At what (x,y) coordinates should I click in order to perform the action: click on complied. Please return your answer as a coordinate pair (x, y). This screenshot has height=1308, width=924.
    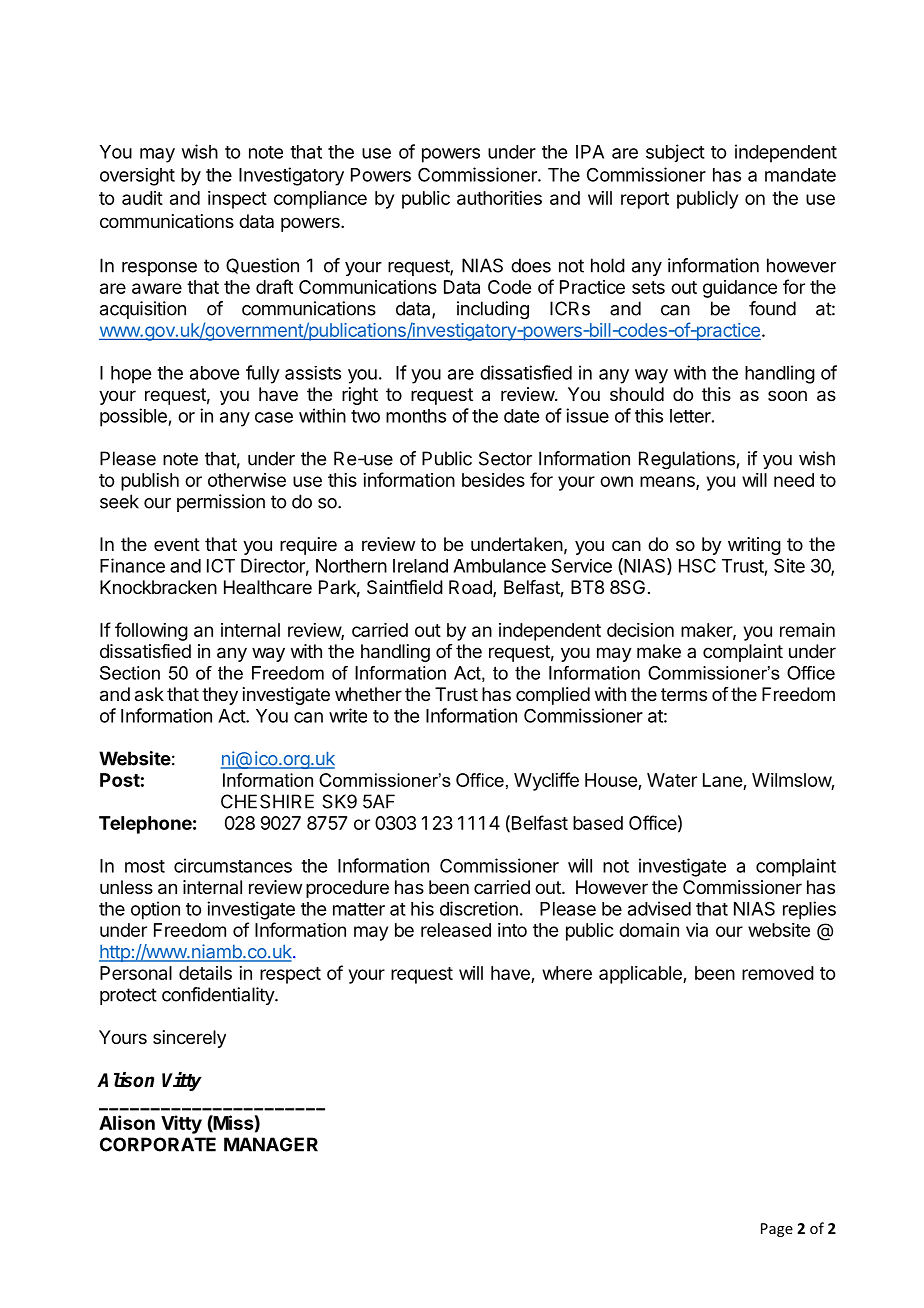
    Looking at the image, I should click on (553, 696).
